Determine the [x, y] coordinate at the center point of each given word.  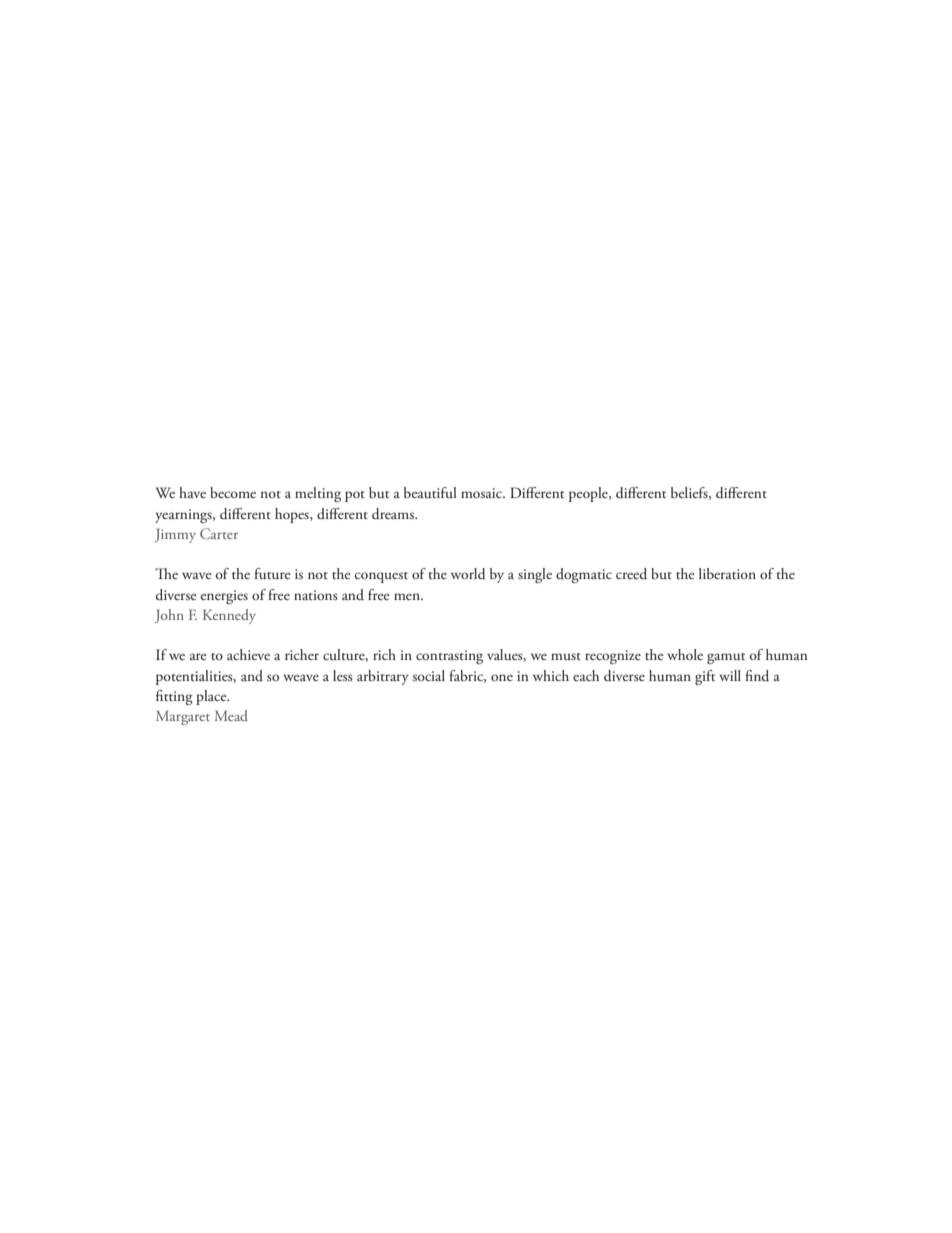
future [272, 573]
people [589, 494]
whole [685, 654]
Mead [231, 715]
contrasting [449, 657]
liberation [727, 573]
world [468, 574]
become [233, 492]
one [502, 677]
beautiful [430, 492]
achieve [248, 654]
